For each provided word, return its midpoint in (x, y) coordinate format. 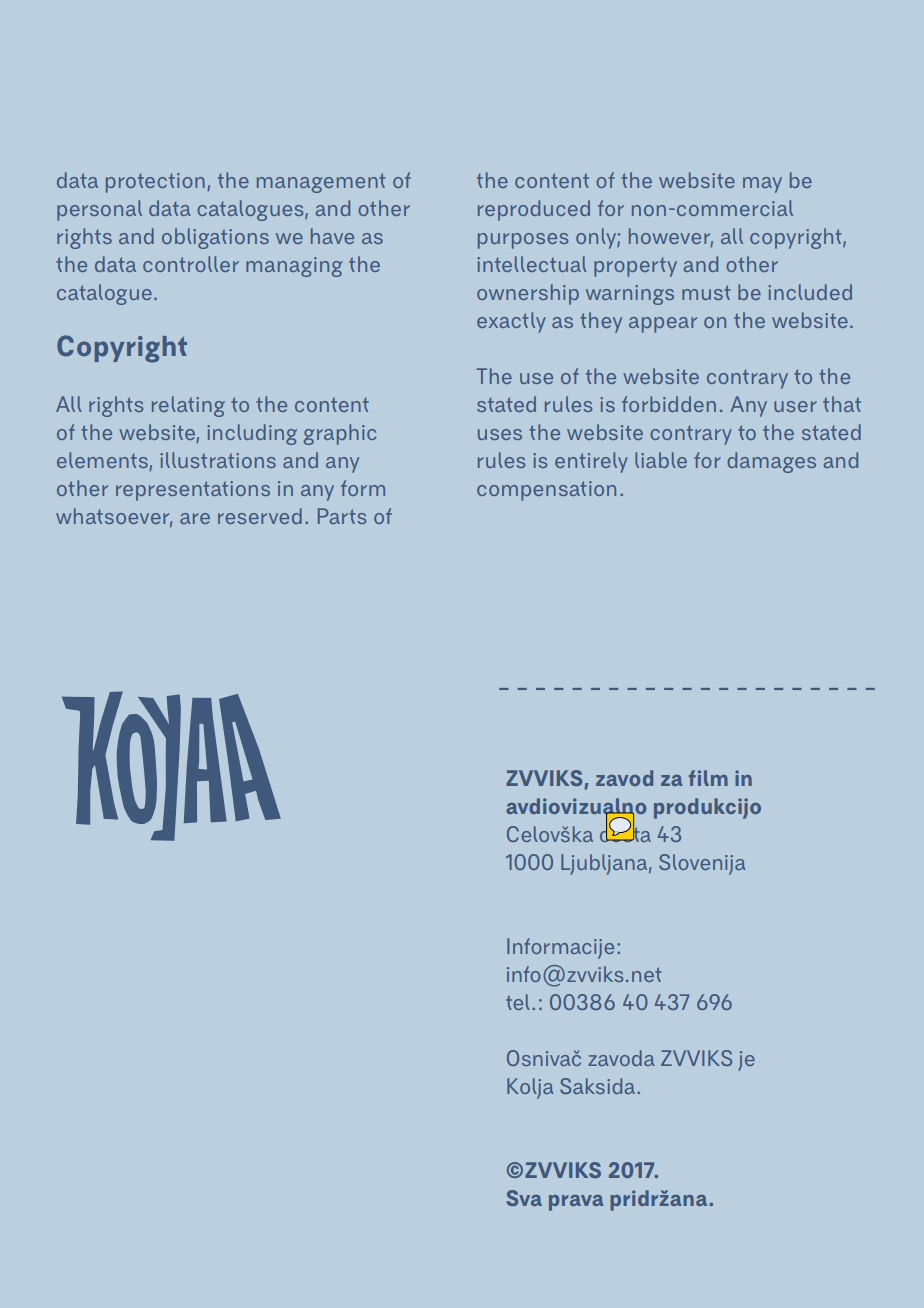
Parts (342, 516)
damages (771, 462)
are (195, 518)
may (762, 185)
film (708, 778)
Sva (524, 1198)
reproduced (534, 210)
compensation (546, 491)
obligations (215, 238)
